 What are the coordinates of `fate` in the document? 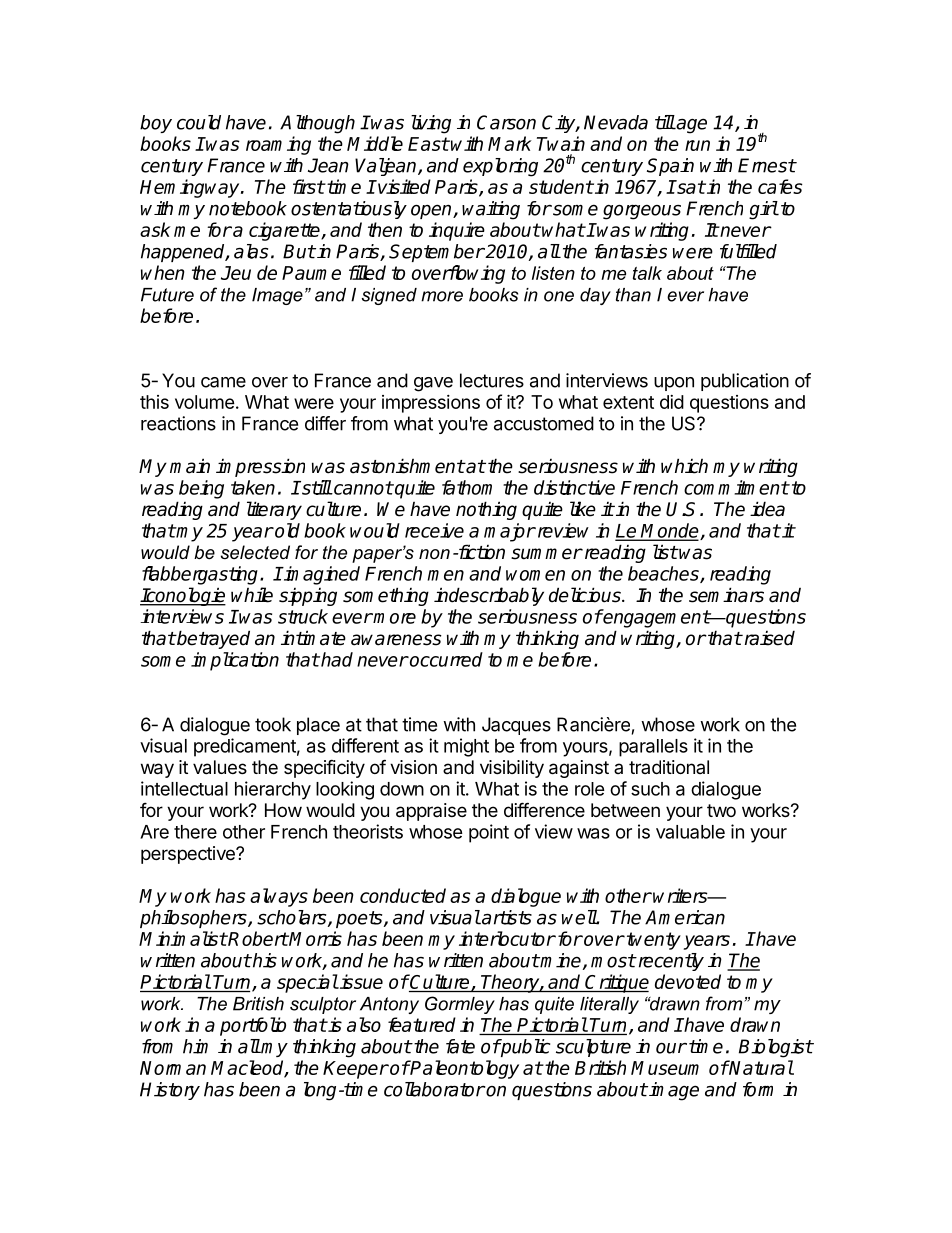 It's located at (460, 1046).
